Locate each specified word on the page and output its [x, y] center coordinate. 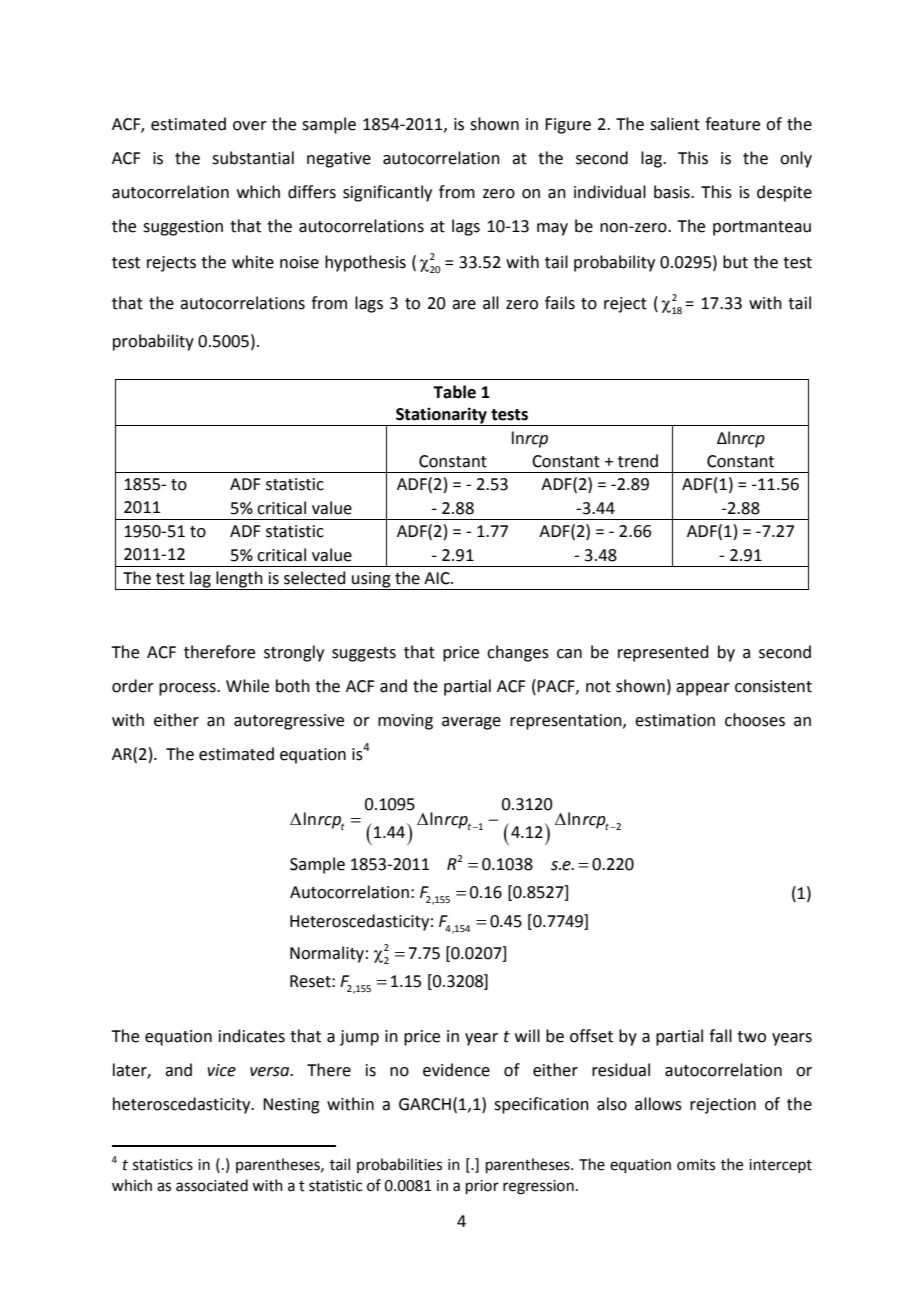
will [527, 1035]
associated [212, 1185]
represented [663, 653]
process [188, 689]
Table [454, 392]
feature [732, 124]
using [371, 581]
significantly [387, 193]
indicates [252, 1036]
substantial [253, 158]
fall [720, 1036]
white [253, 262]
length [239, 580]
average [471, 723]
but [735, 262]
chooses [755, 720]
